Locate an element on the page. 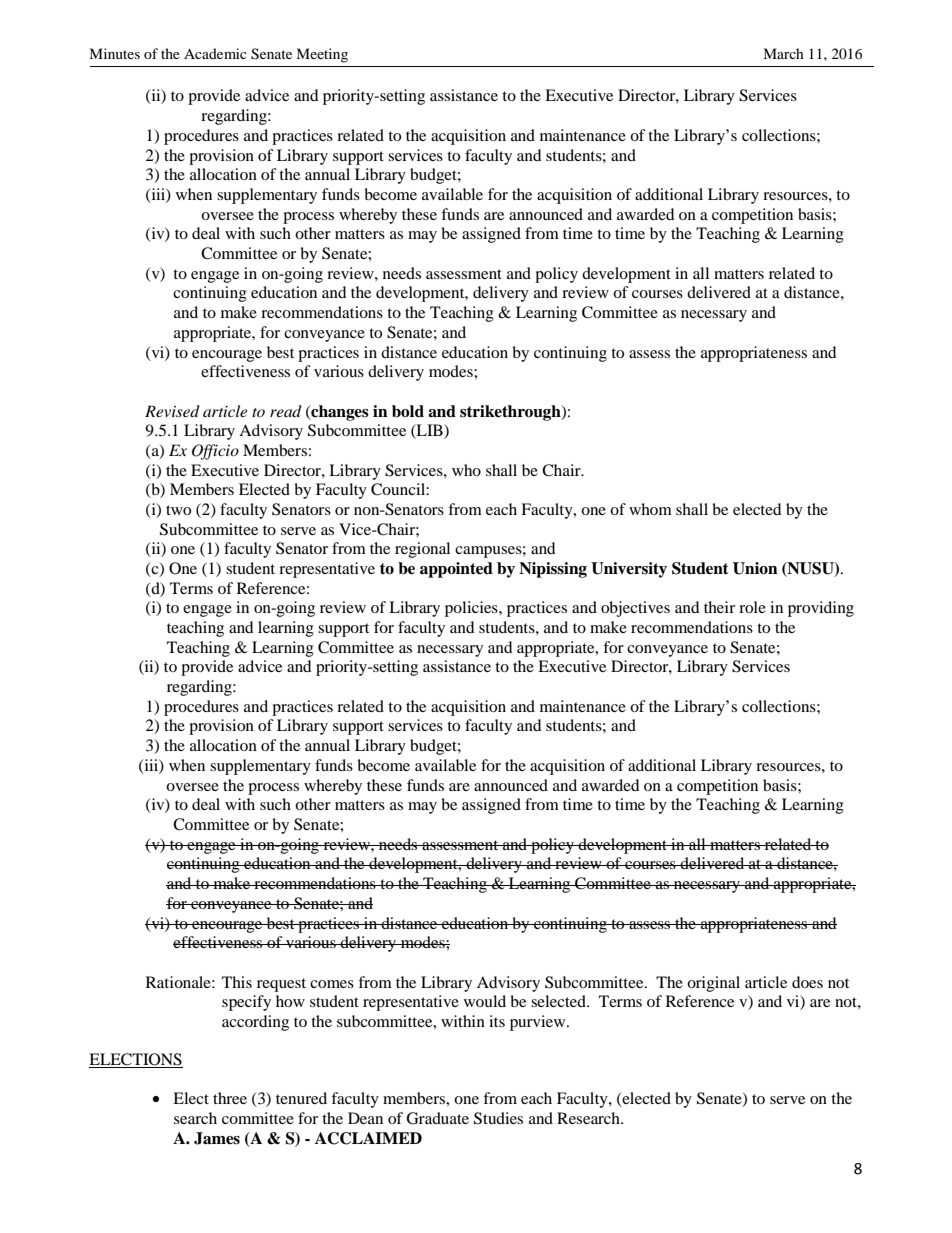 This page has width=952, height=1233. strikethrough is located at coordinates (511, 413).
